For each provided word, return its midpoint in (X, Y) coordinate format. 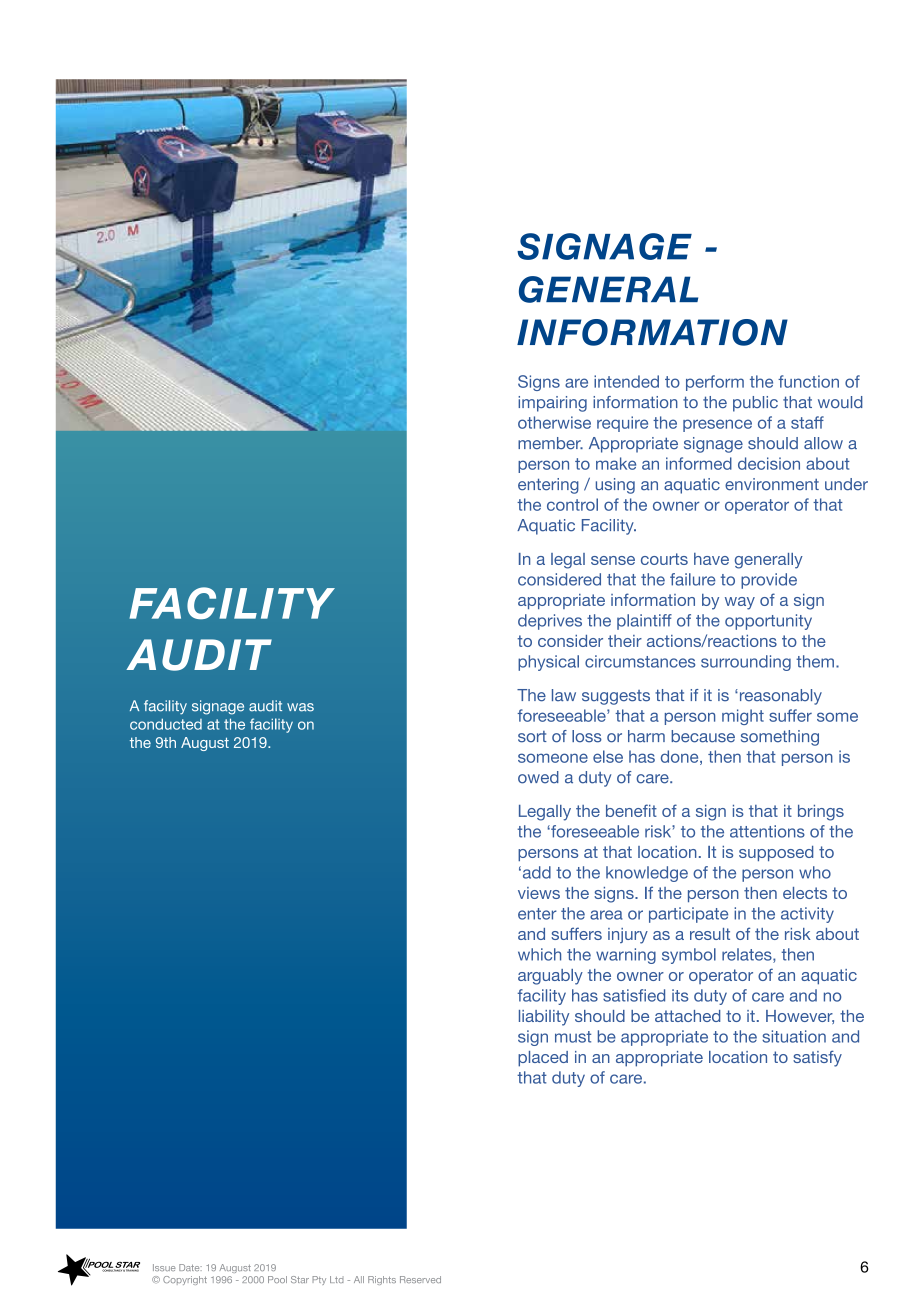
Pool (277, 1279)
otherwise (554, 422)
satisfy (817, 1058)
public (755, 404)
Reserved (420, 1279)
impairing (552, 404)
